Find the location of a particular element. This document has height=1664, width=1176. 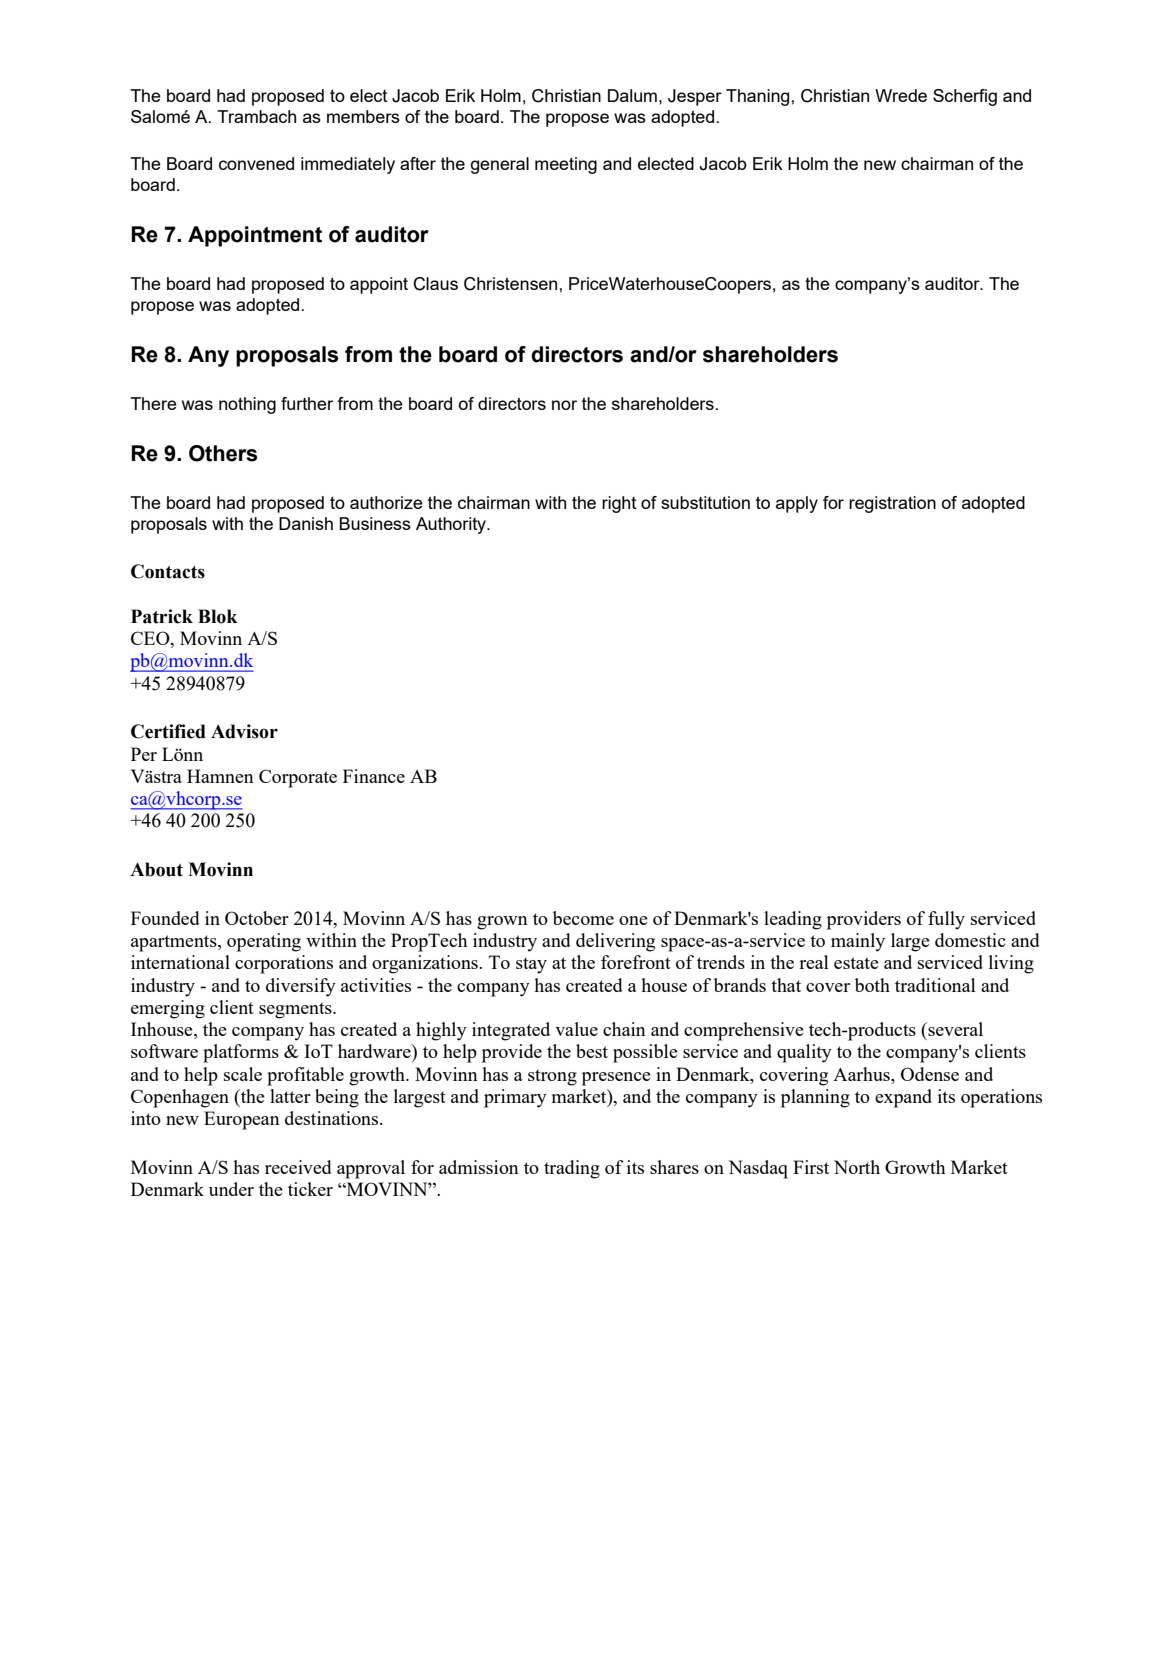

trading is located at coordinates (572, 1169).
